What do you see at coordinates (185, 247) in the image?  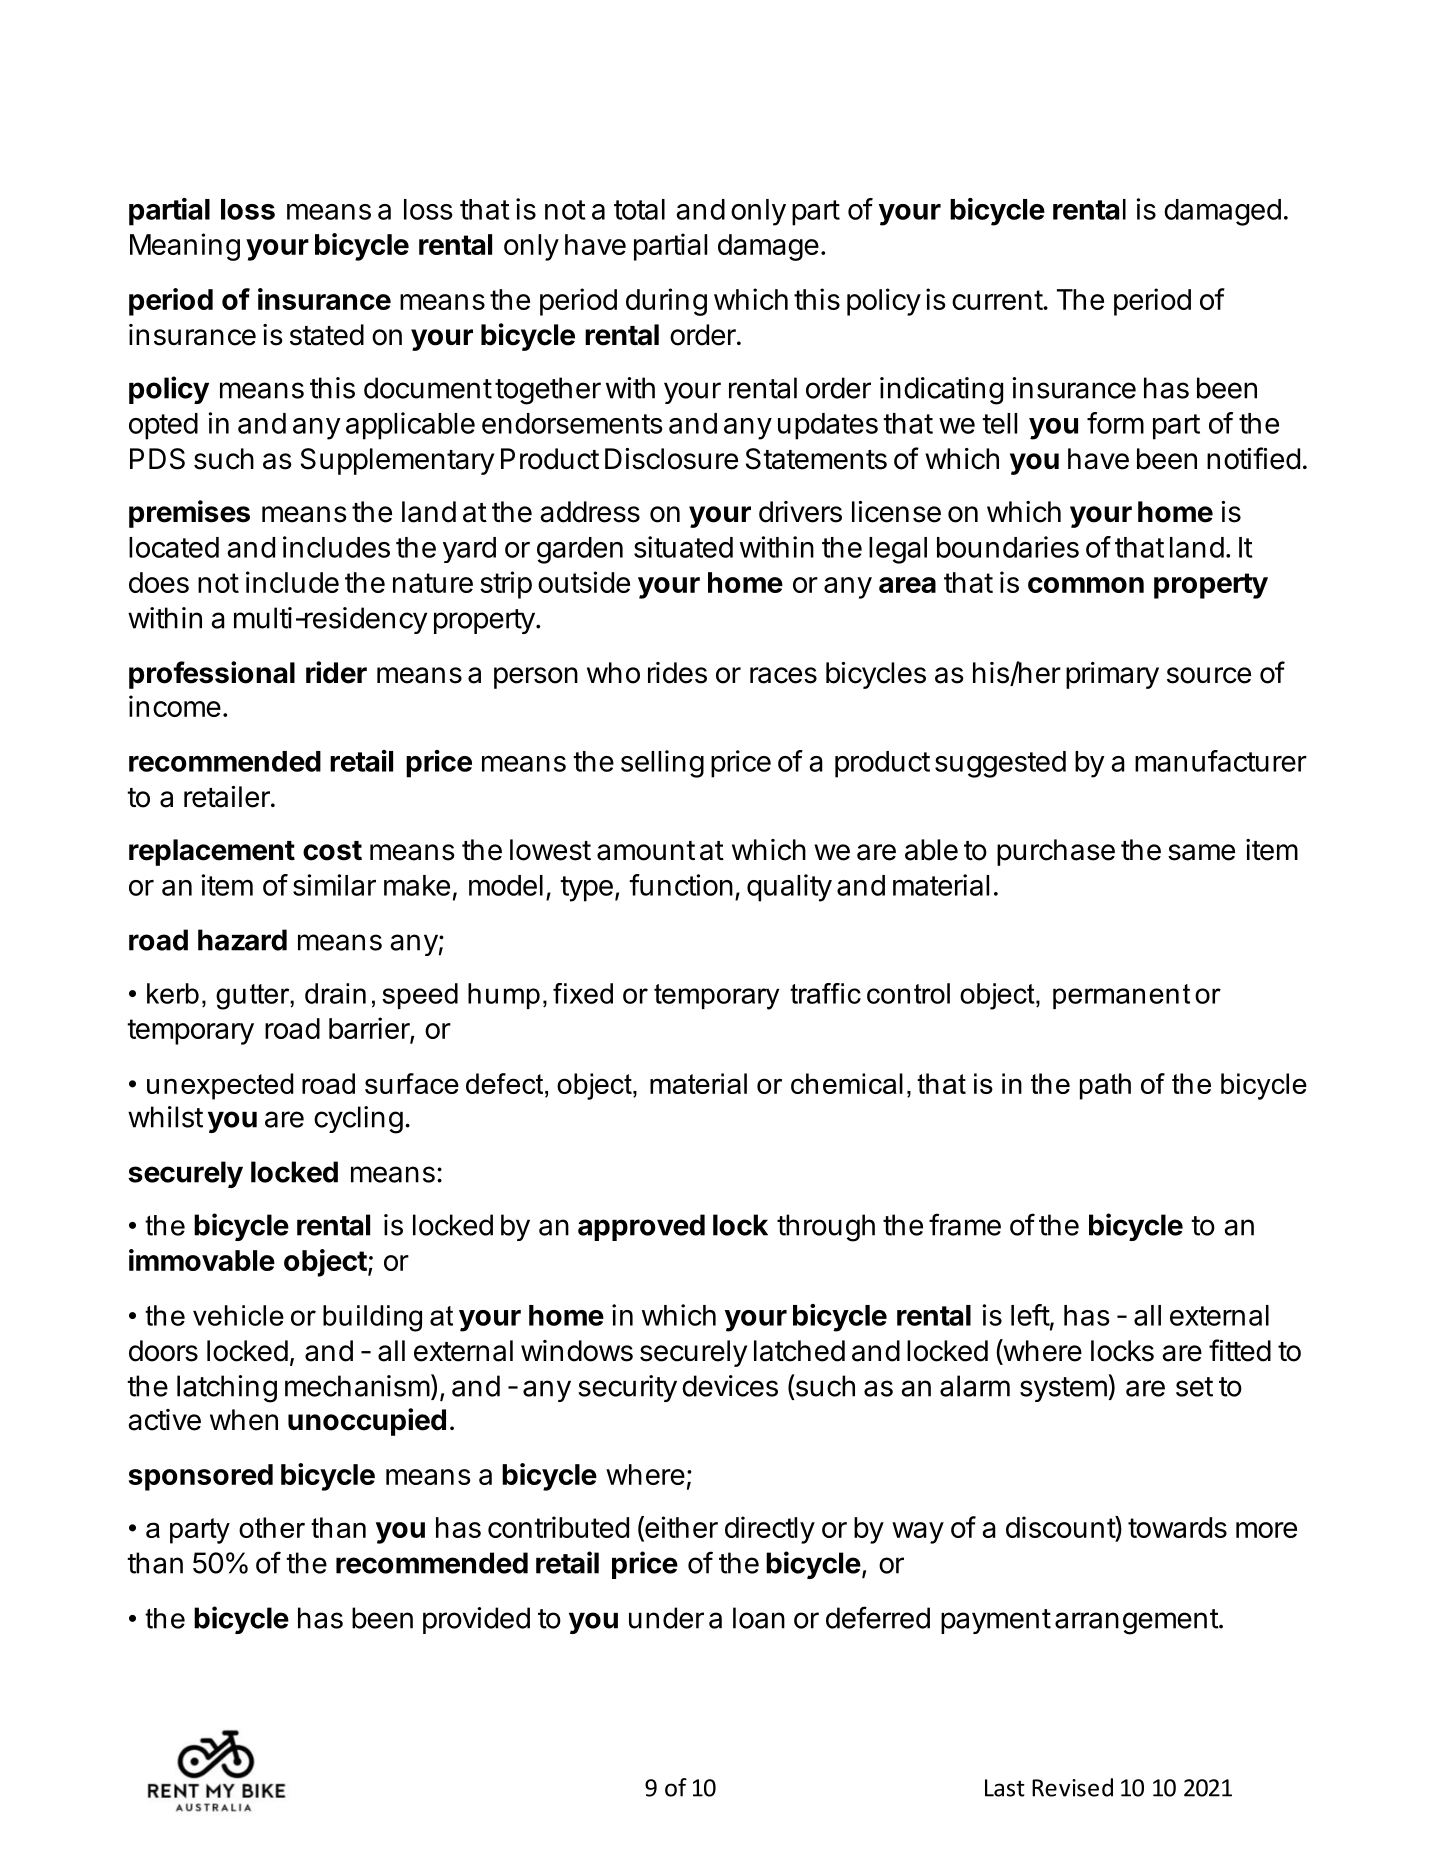 I see `Meaning` at bounding box center [185, 247].
